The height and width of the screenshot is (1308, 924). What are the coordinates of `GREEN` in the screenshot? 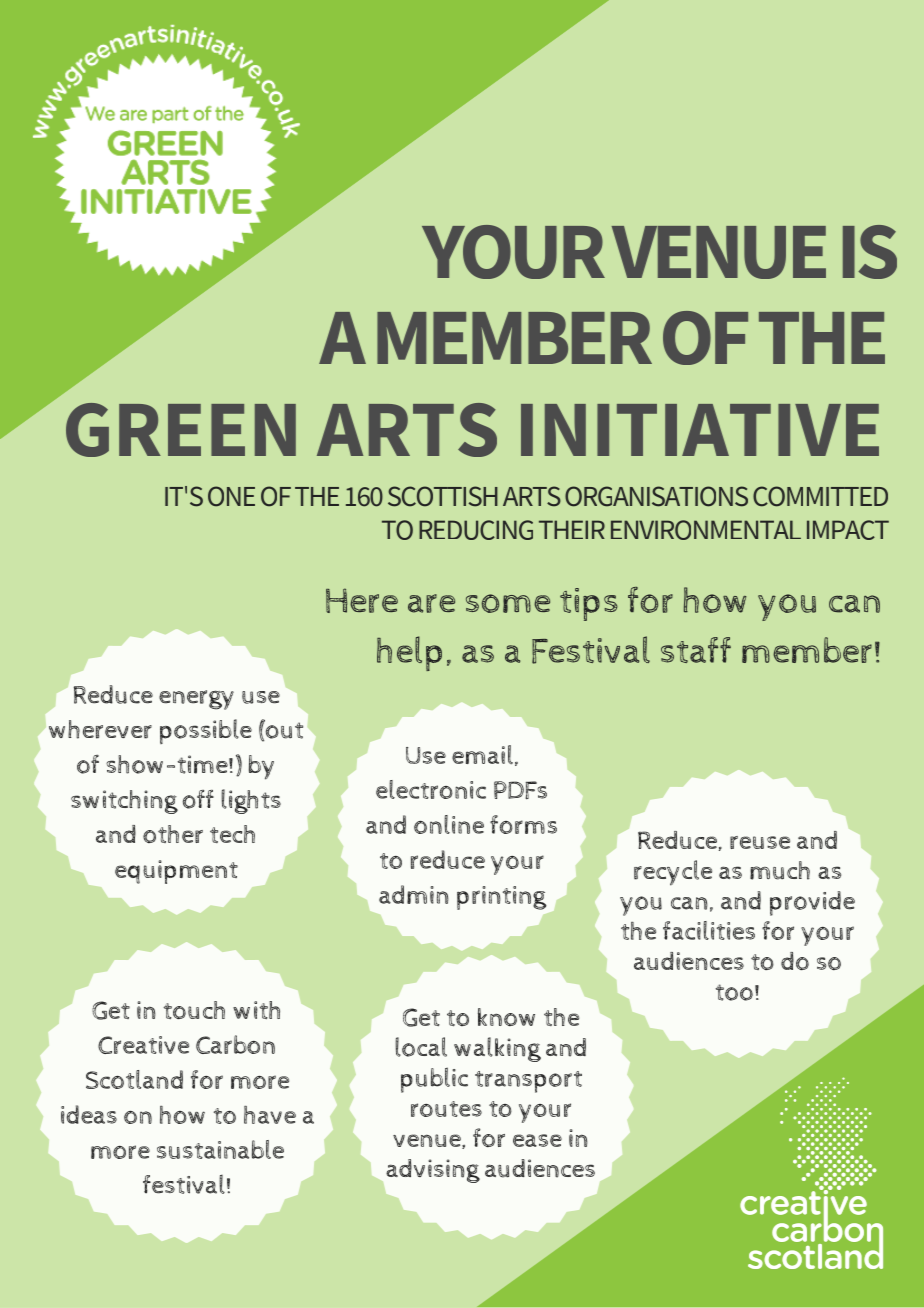 It's located at (181, 430).
